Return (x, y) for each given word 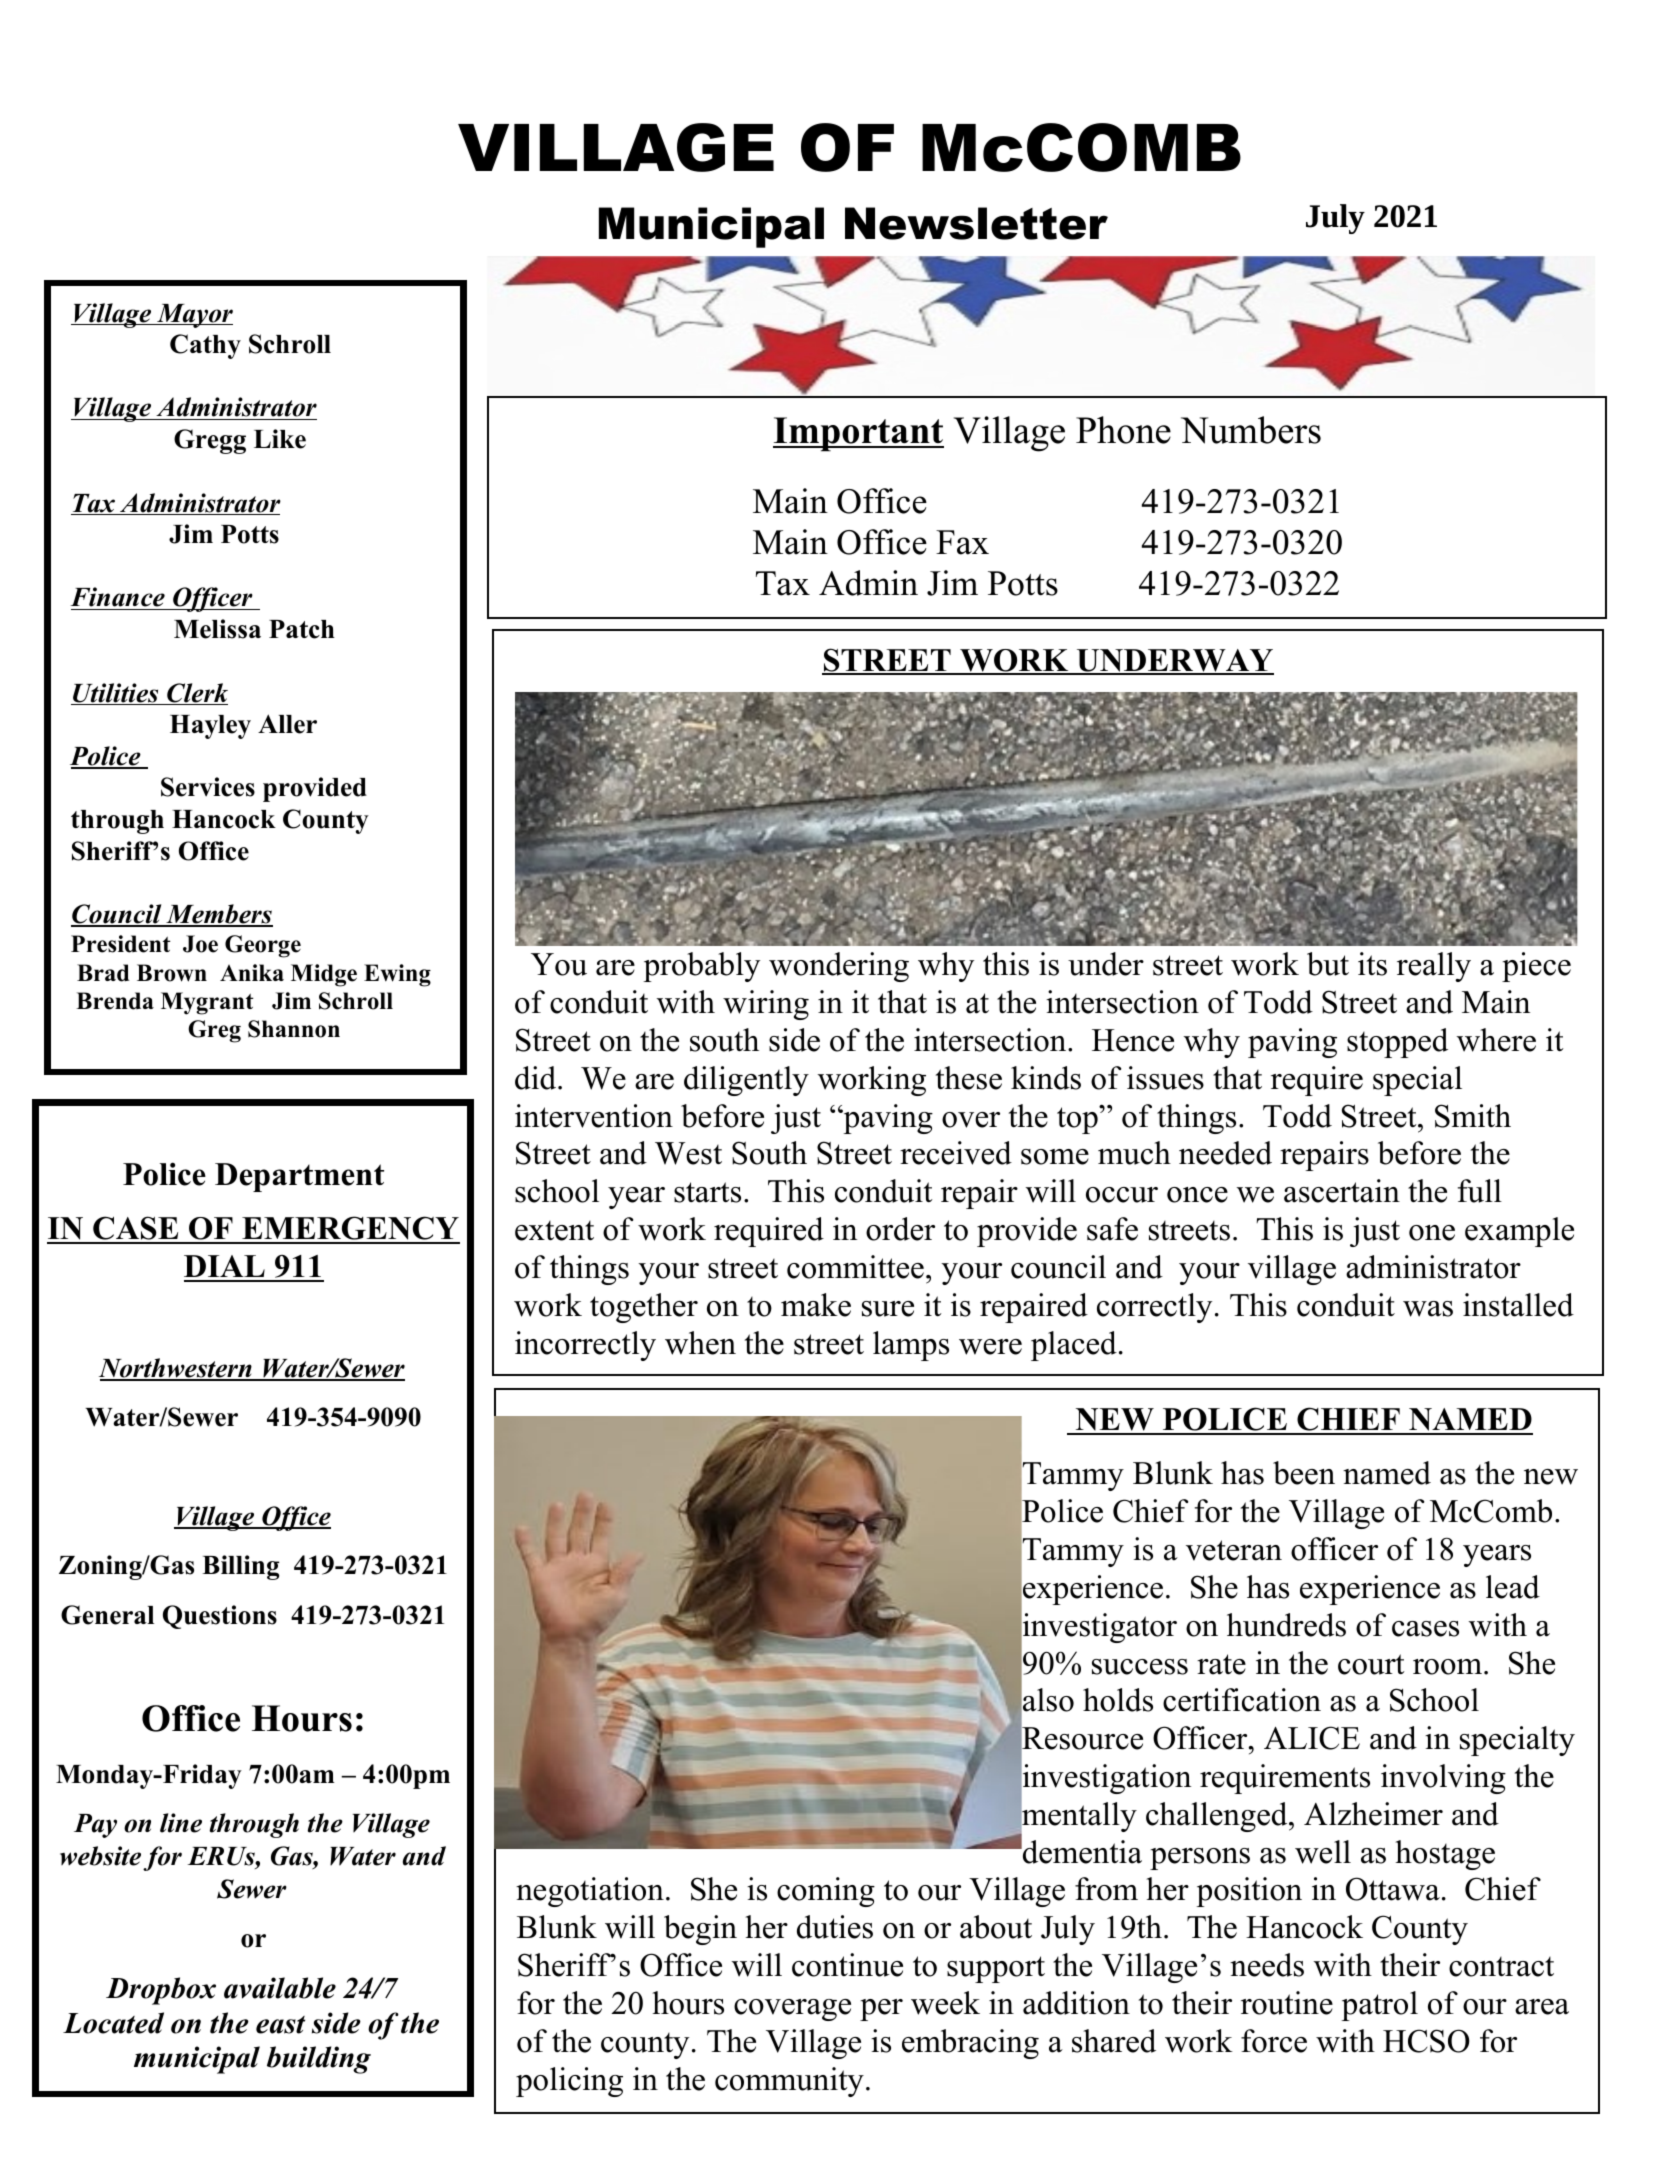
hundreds (1286, 1625)
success (1140, 1667)
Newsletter (976, 223)
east (280, 2025)
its (1372, 964)
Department (299, 1177)
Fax (962, 542)
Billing (240, 1567)
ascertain (1342, 1191)
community (789, 2082)
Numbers (1251, 430)
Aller (287, 724)
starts (707, 1192)
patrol (1379, 2006)
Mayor (194, 316)
